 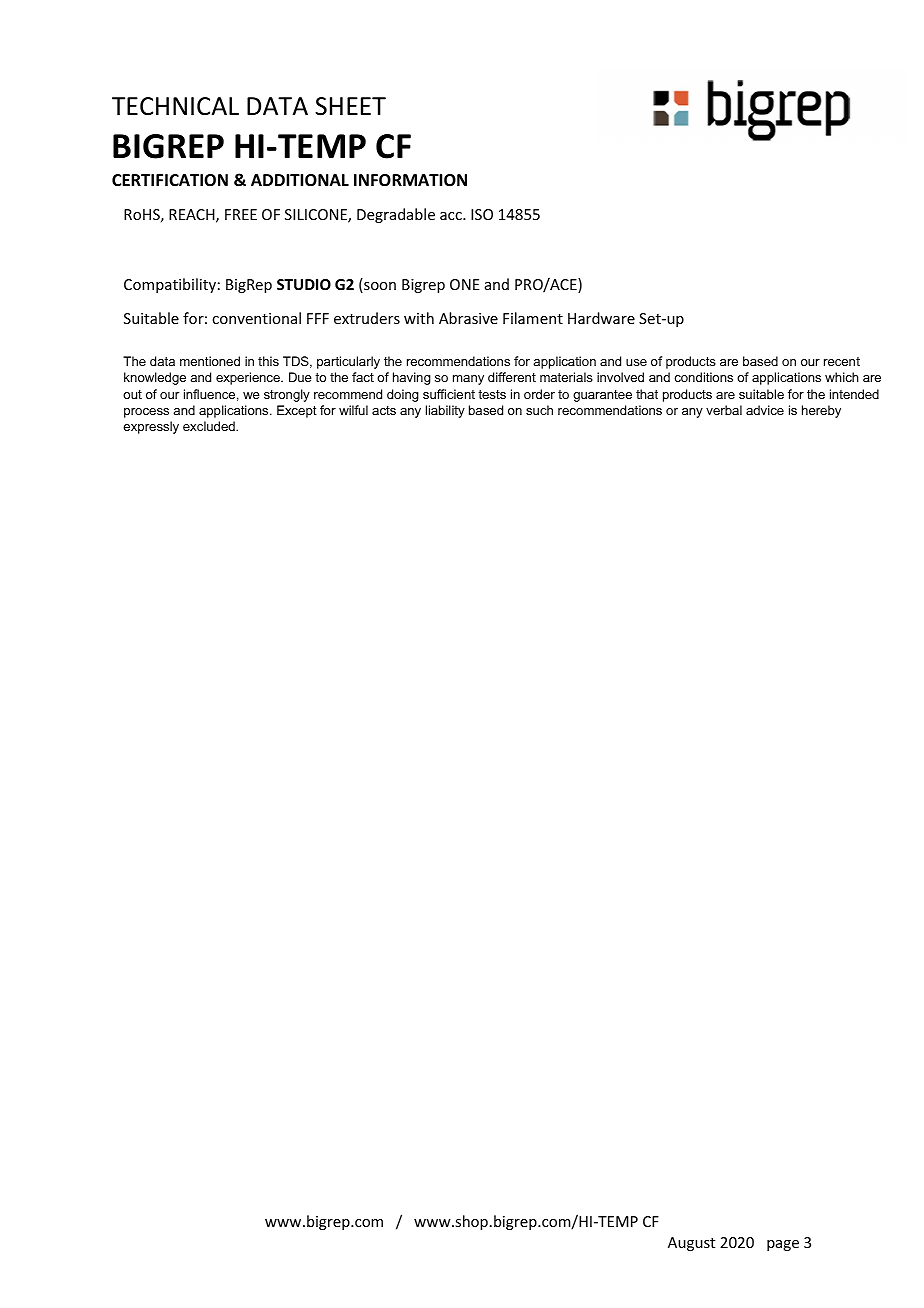 What do you see at coordinates (492, 394) in the image?
I see `tests` at bounding box center [492, 394].
